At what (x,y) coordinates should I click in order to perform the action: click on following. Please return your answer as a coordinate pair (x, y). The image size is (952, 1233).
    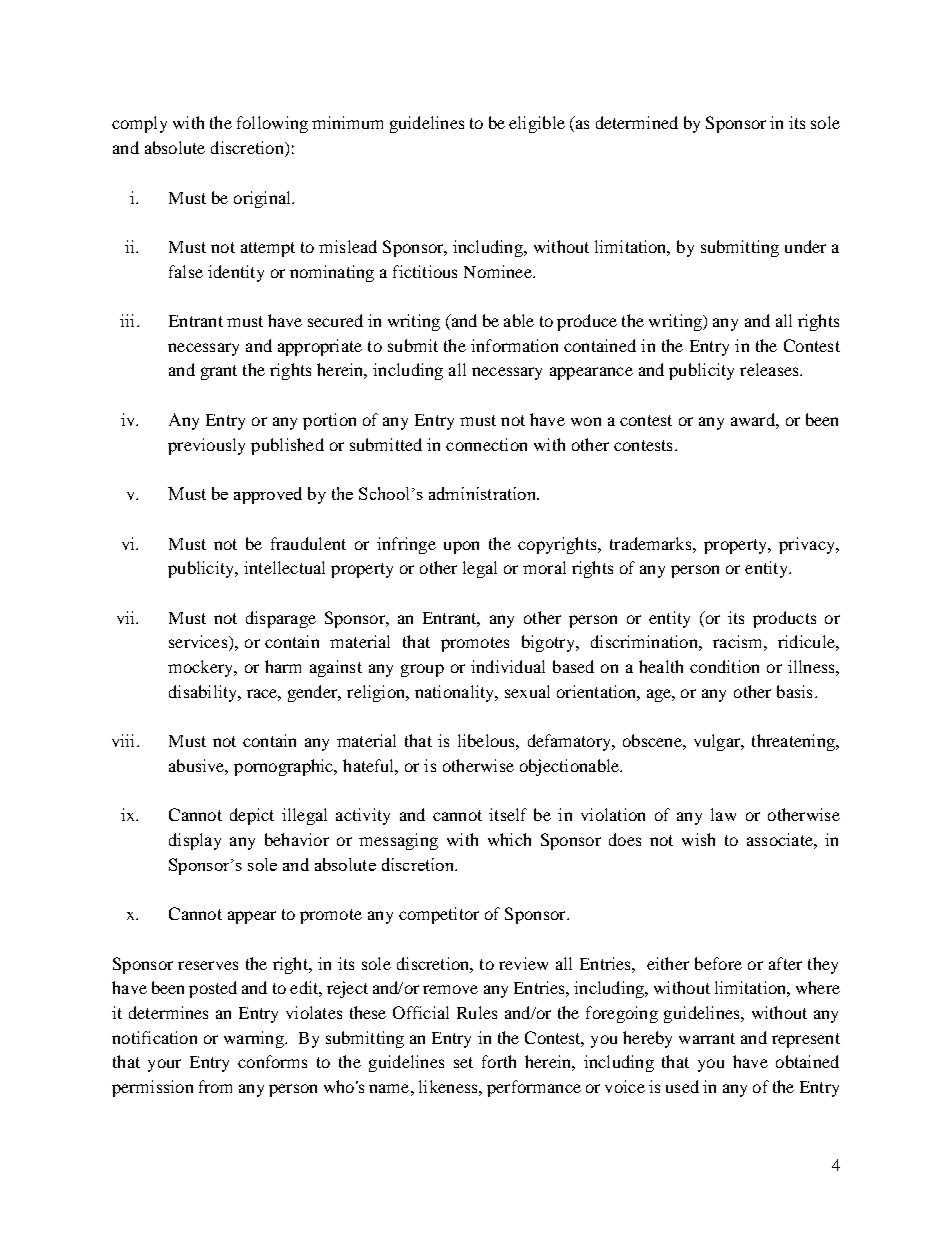
    Looking at the image, I should click on (272, 124).
